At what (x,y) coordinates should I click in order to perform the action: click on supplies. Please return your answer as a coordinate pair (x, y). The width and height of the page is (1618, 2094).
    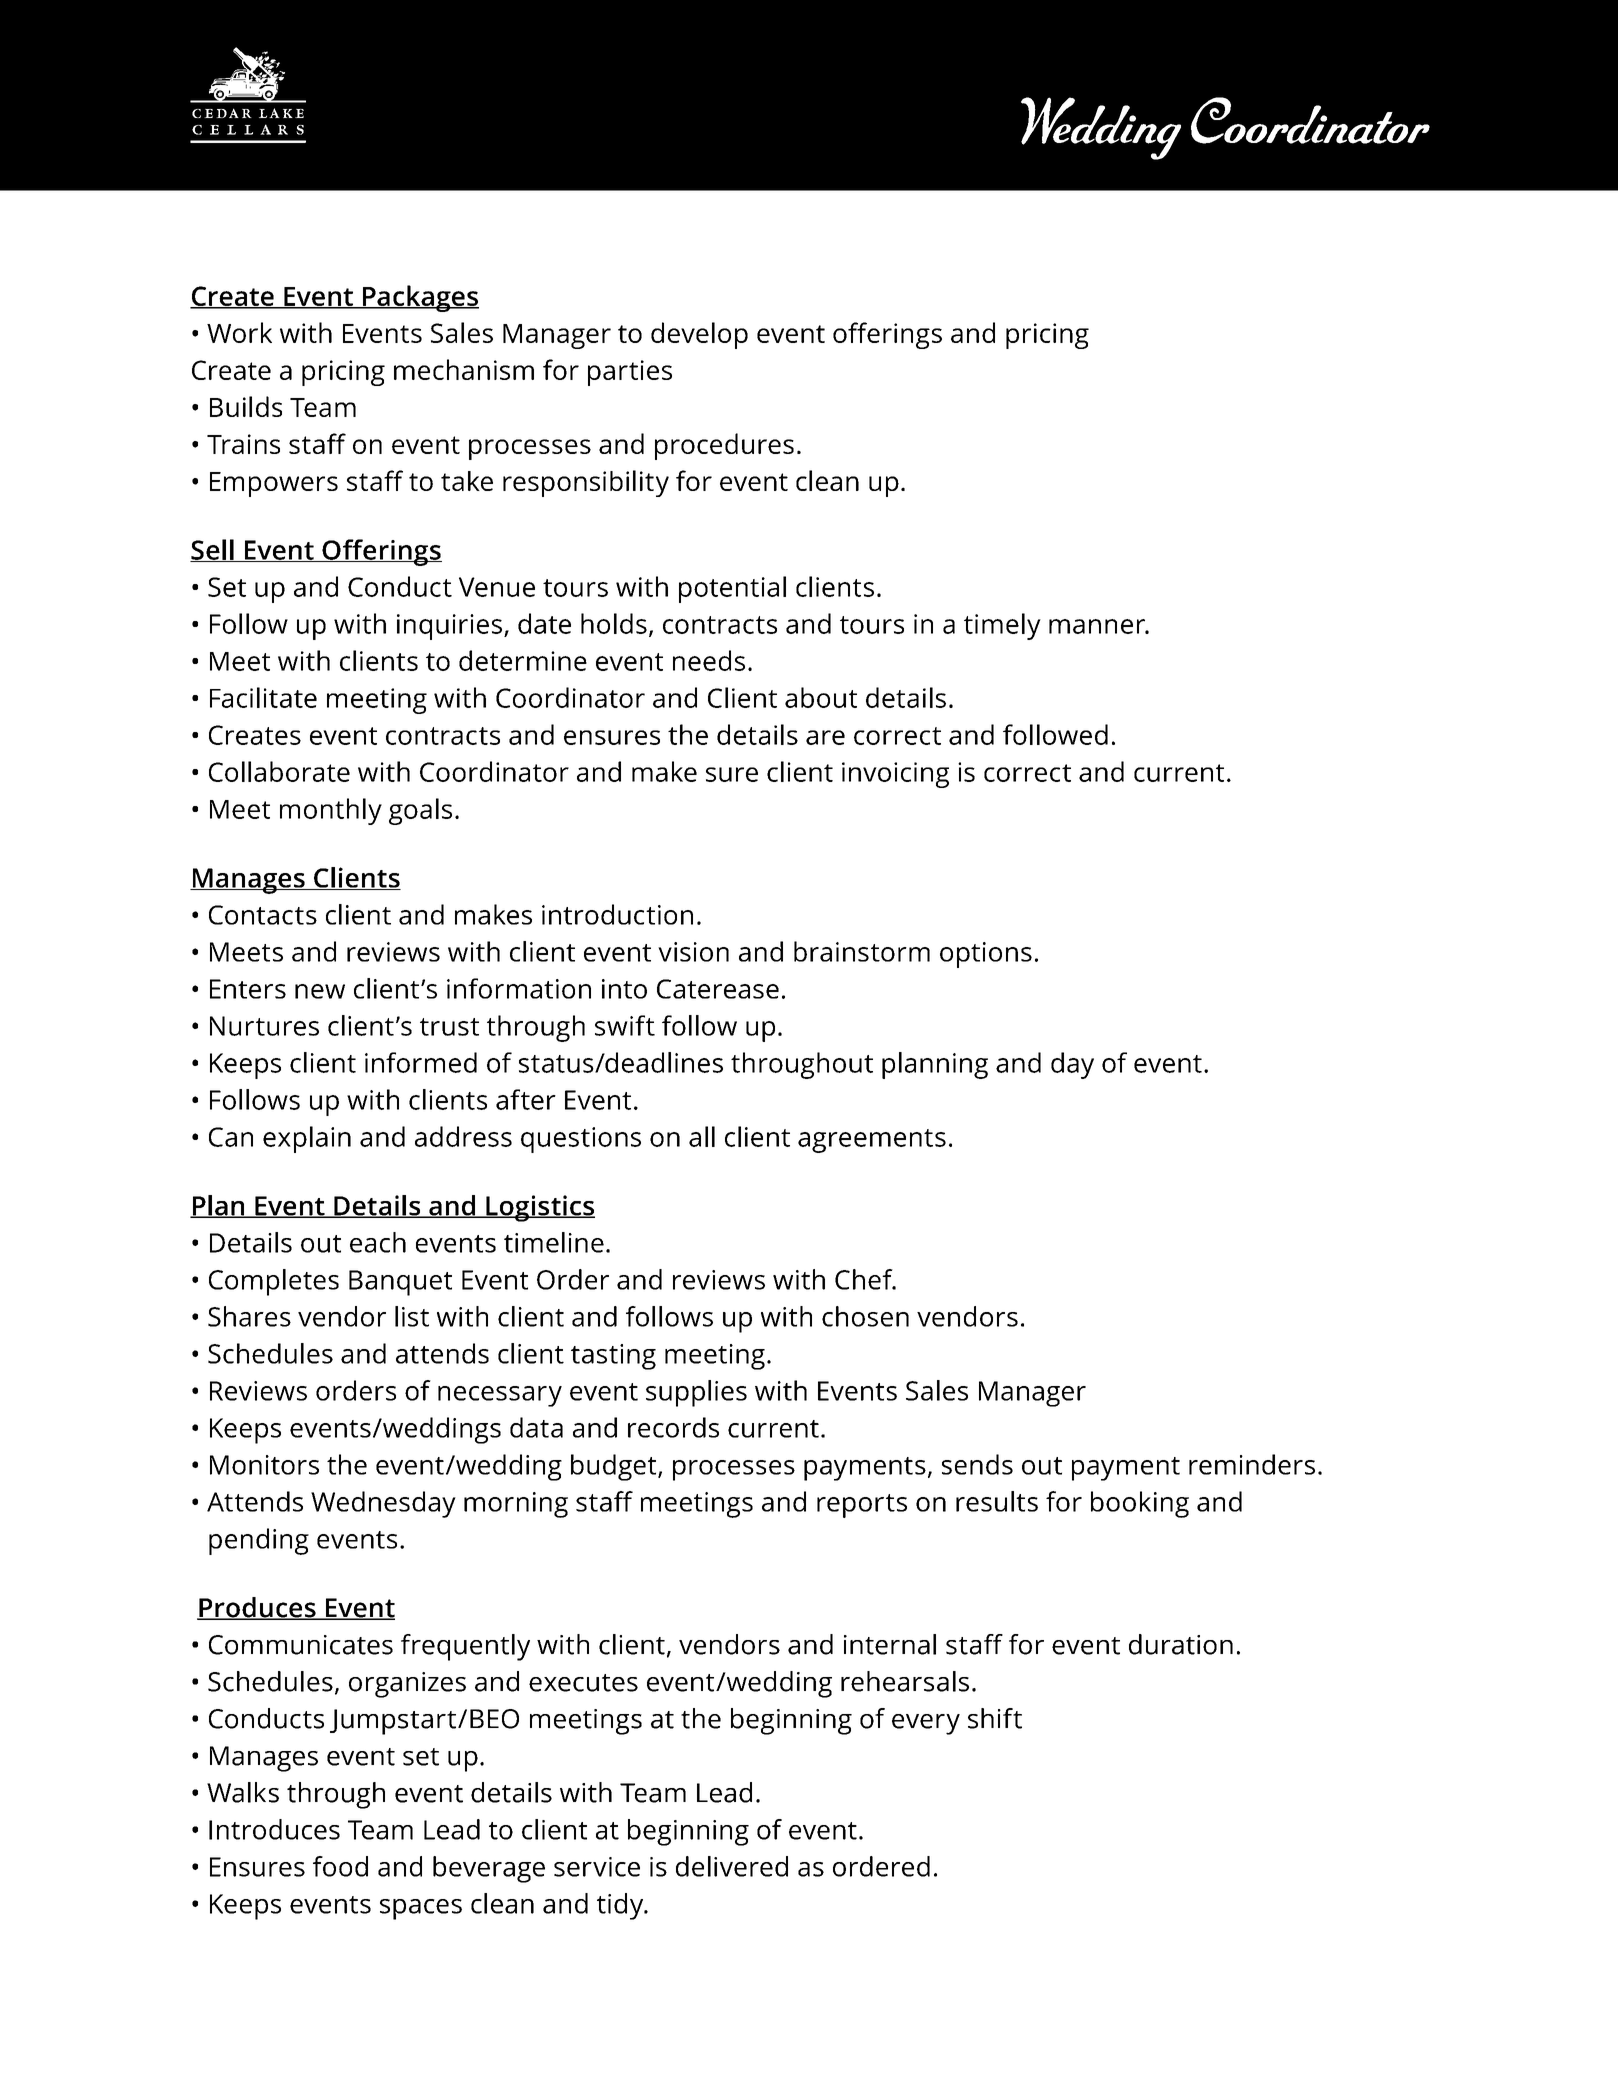
    Looking at the image, I should click on (696, 1393).
